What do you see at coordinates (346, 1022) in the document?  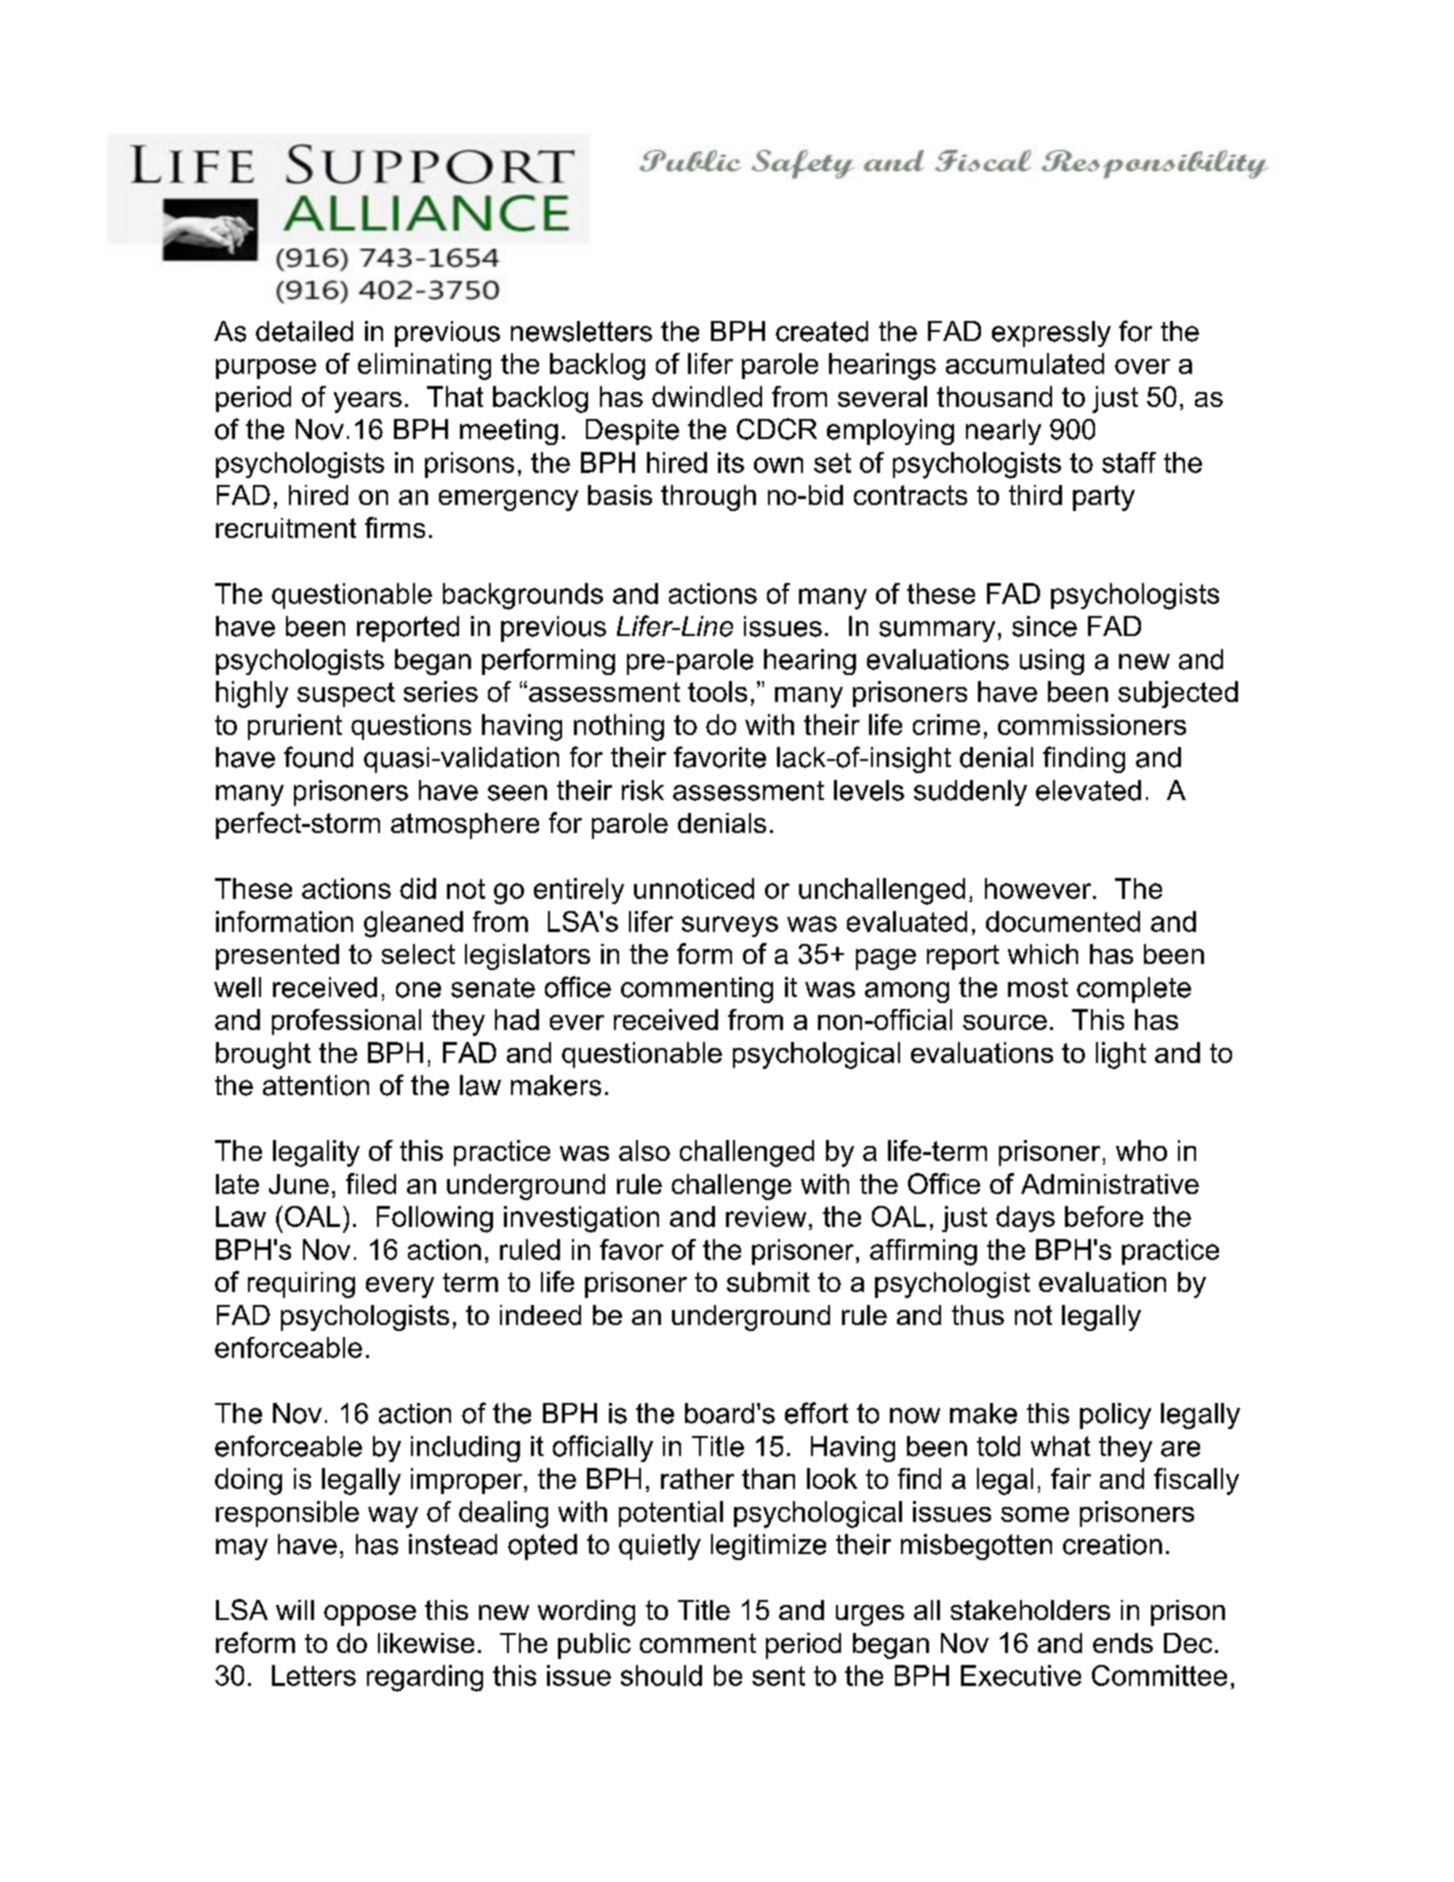 I see `professional` at bounding box center [346, 1022].
